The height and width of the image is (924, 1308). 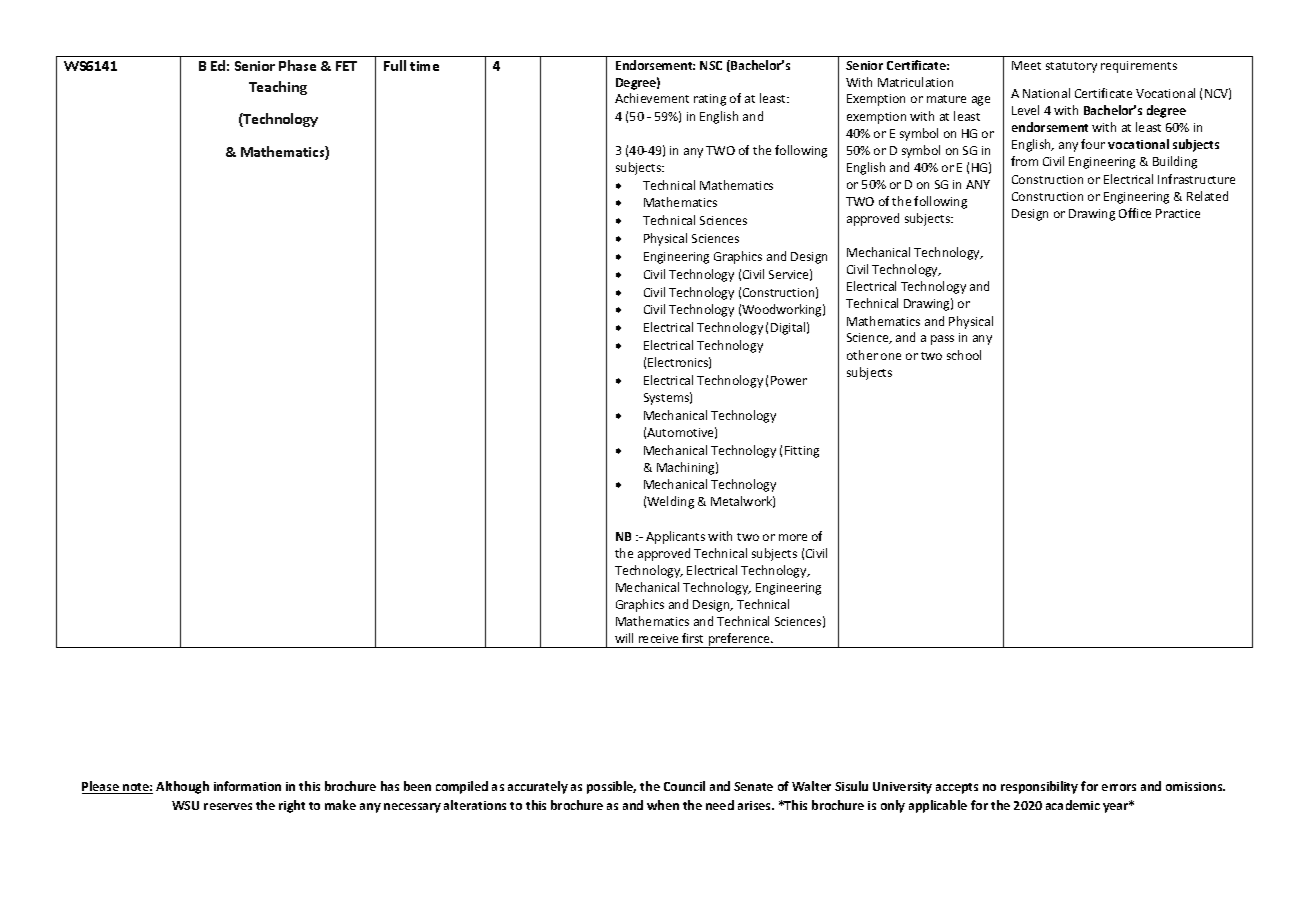 What do you see at coordinates (675, 537) in the image?
I see `Applicants` at bounding box center [675, 537].
